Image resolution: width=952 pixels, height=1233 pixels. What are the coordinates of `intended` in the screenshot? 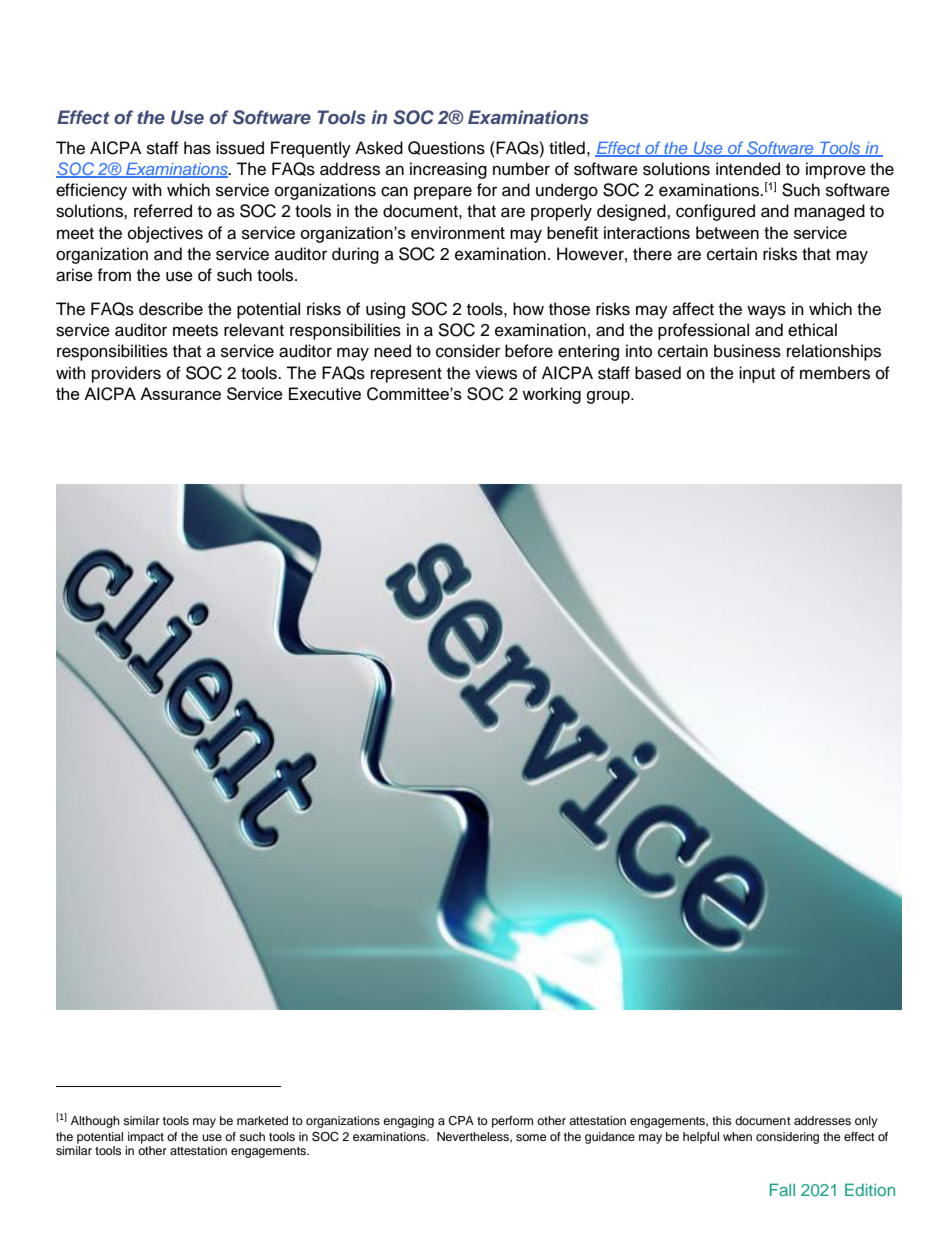 It's located at (748, 169).
